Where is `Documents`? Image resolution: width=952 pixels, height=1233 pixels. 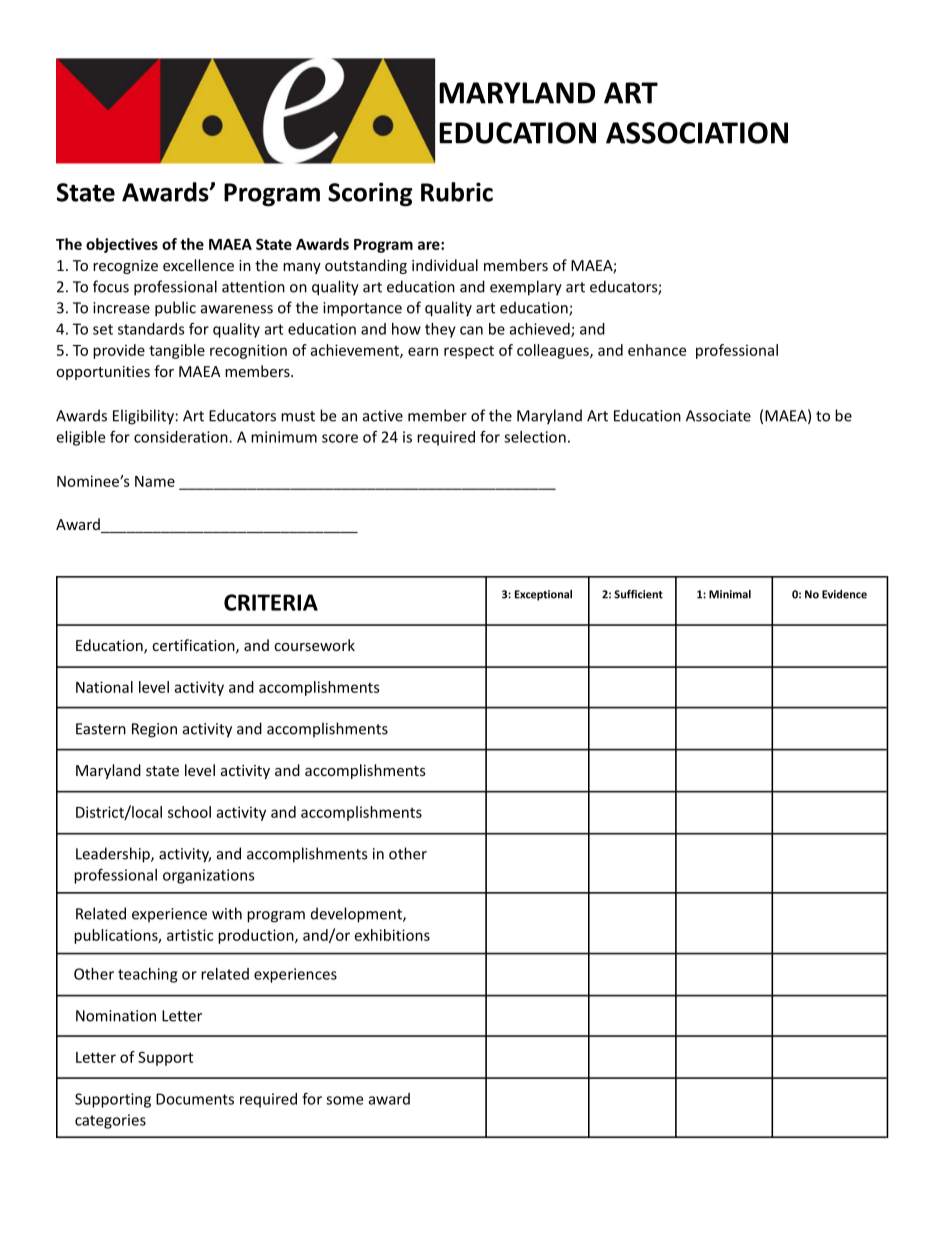
Documents is located at coordinates (195, 1099).
